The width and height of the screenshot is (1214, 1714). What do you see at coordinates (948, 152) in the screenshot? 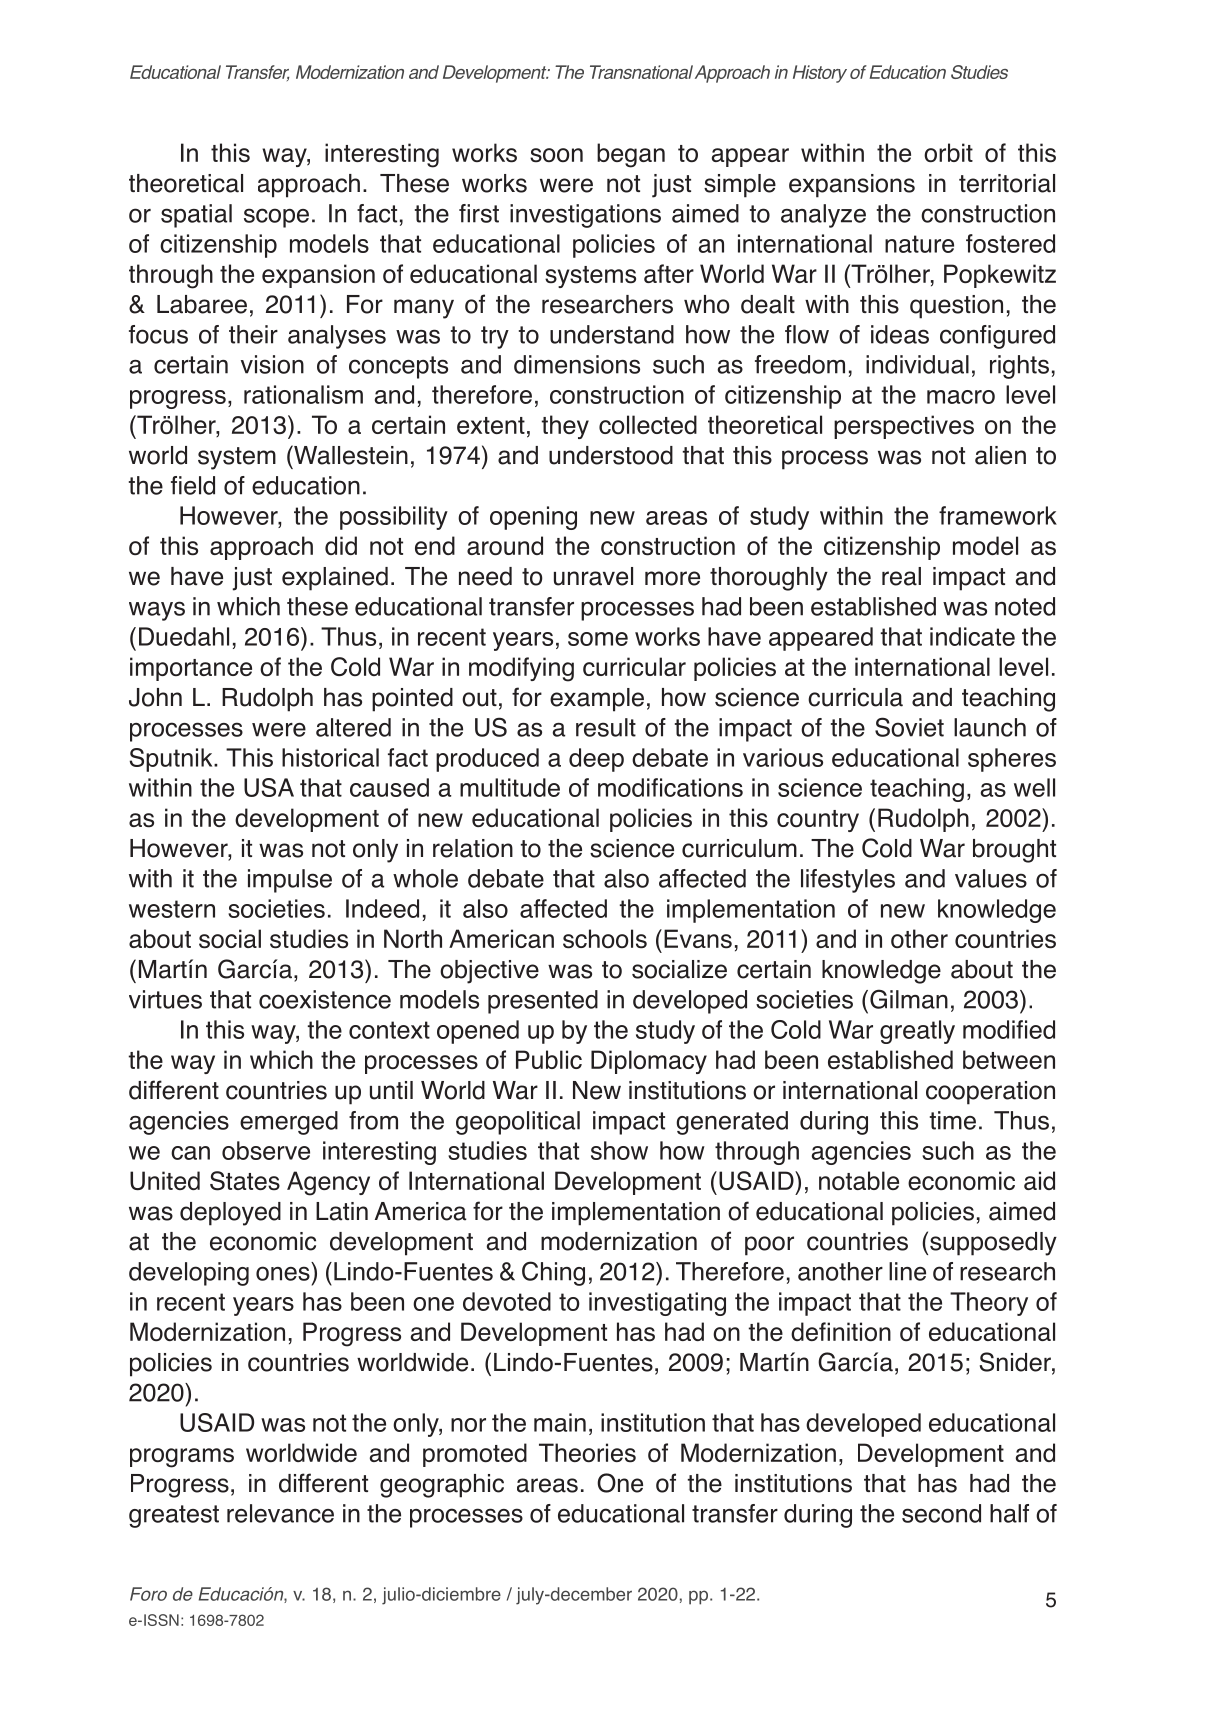
I see `orbit` at bounding box center [948, 152].
